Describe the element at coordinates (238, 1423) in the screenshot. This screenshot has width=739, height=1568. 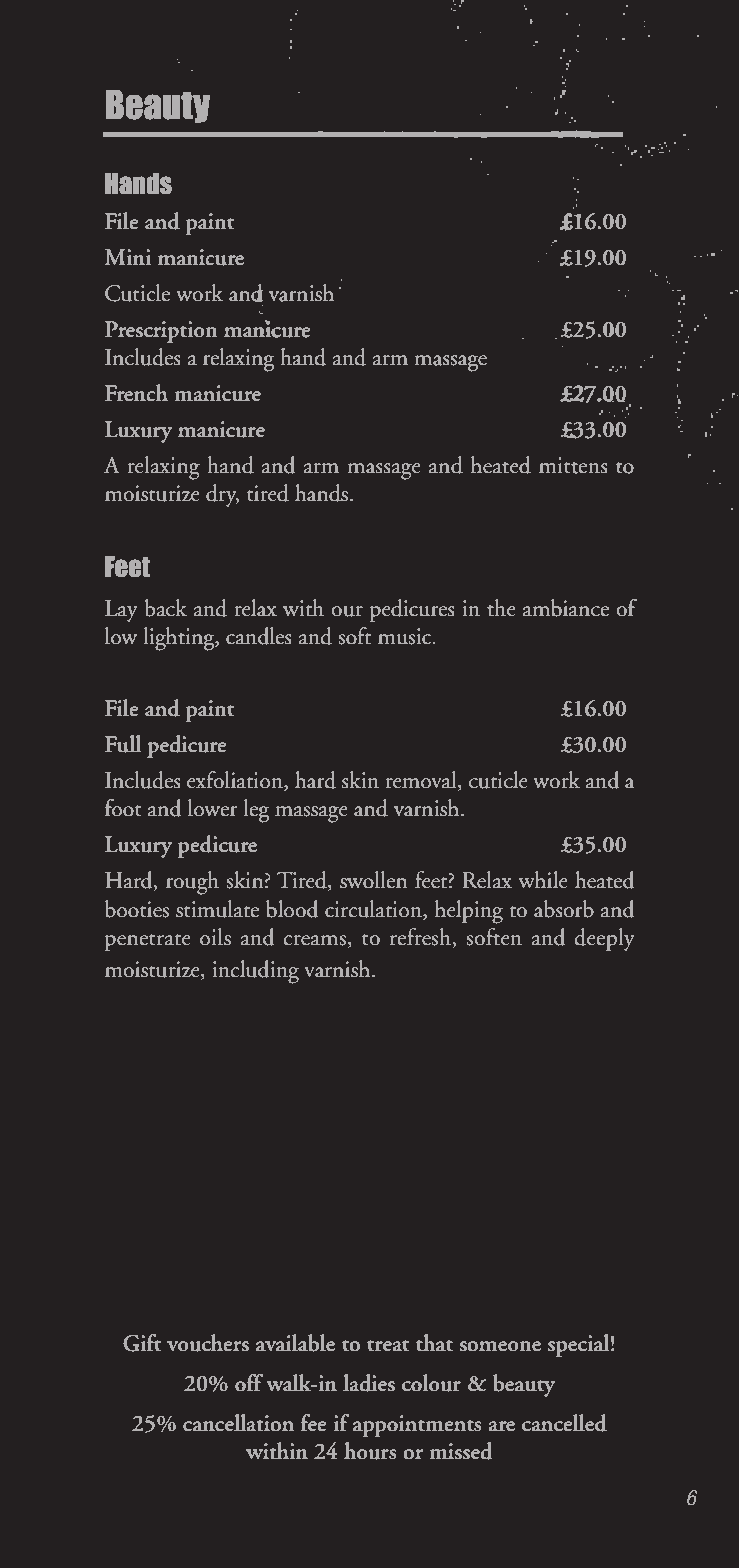
I see `cancellation` at that location.
